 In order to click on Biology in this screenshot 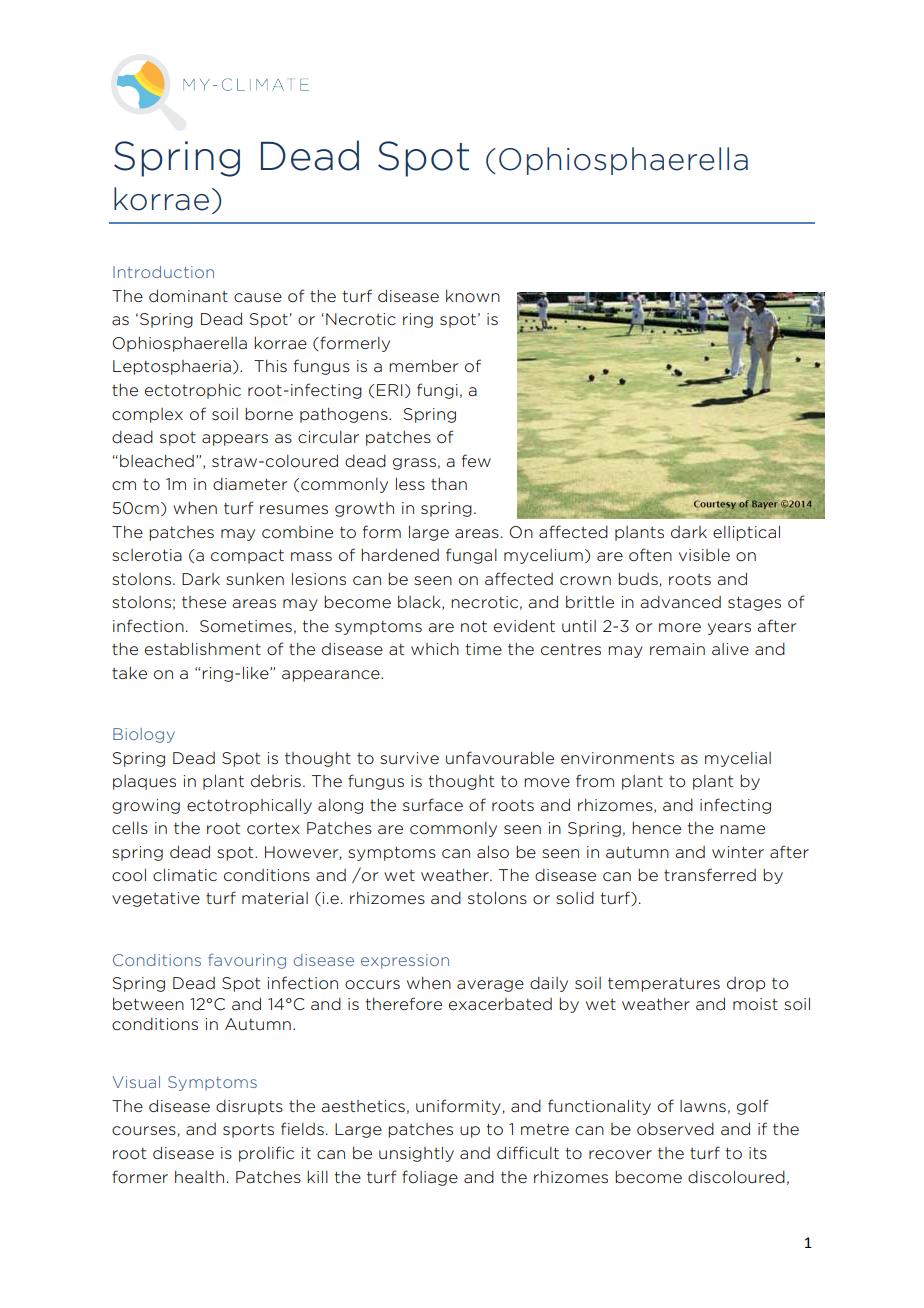, I will do `click(144, 735)`.
